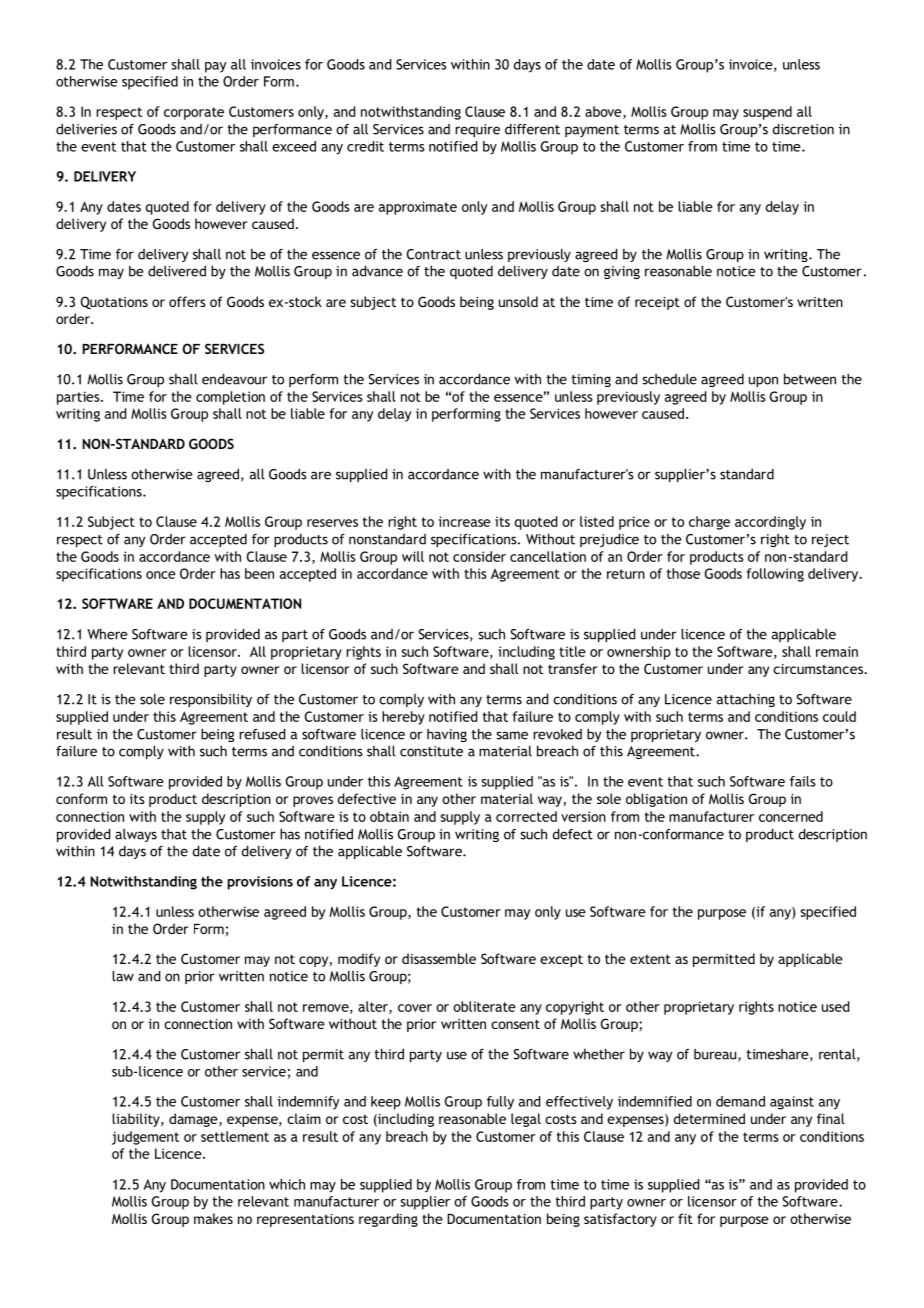  What do you see at coordinates (477, 130) in the screenshot?
I see `require` at bounding box center [477, 130].
